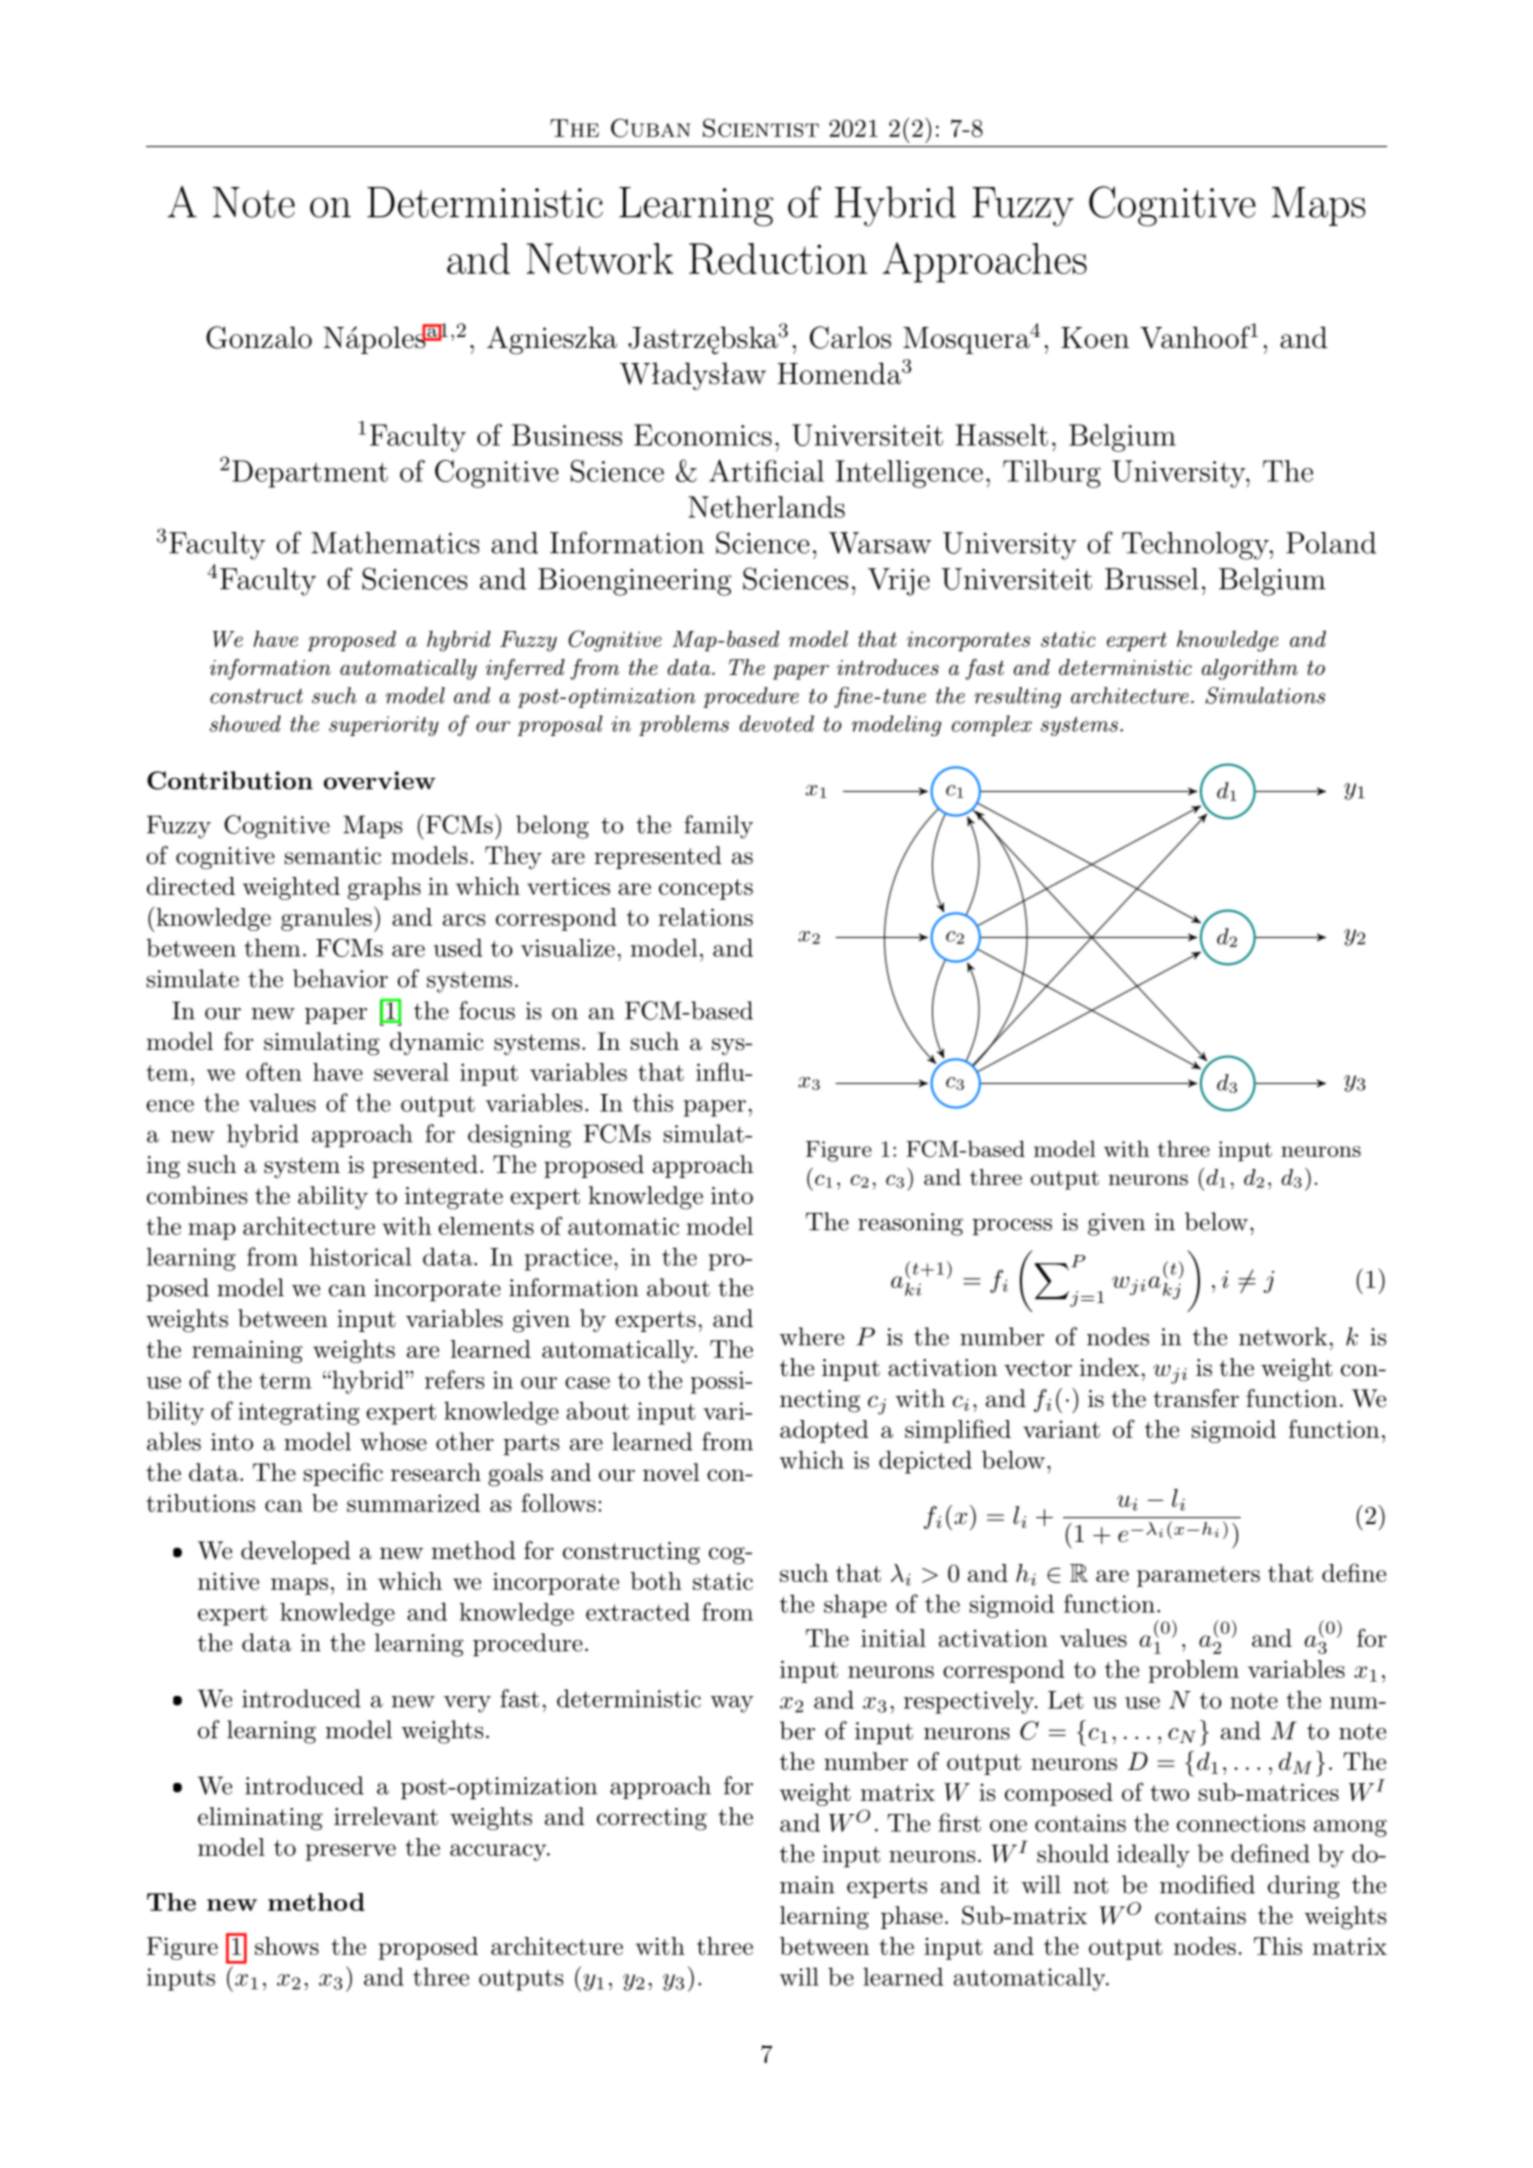 The height and width of the document is (2168, 1533). Describe the element at coordinates (1198, 1576) in the document. I see `parameters` at that location.
